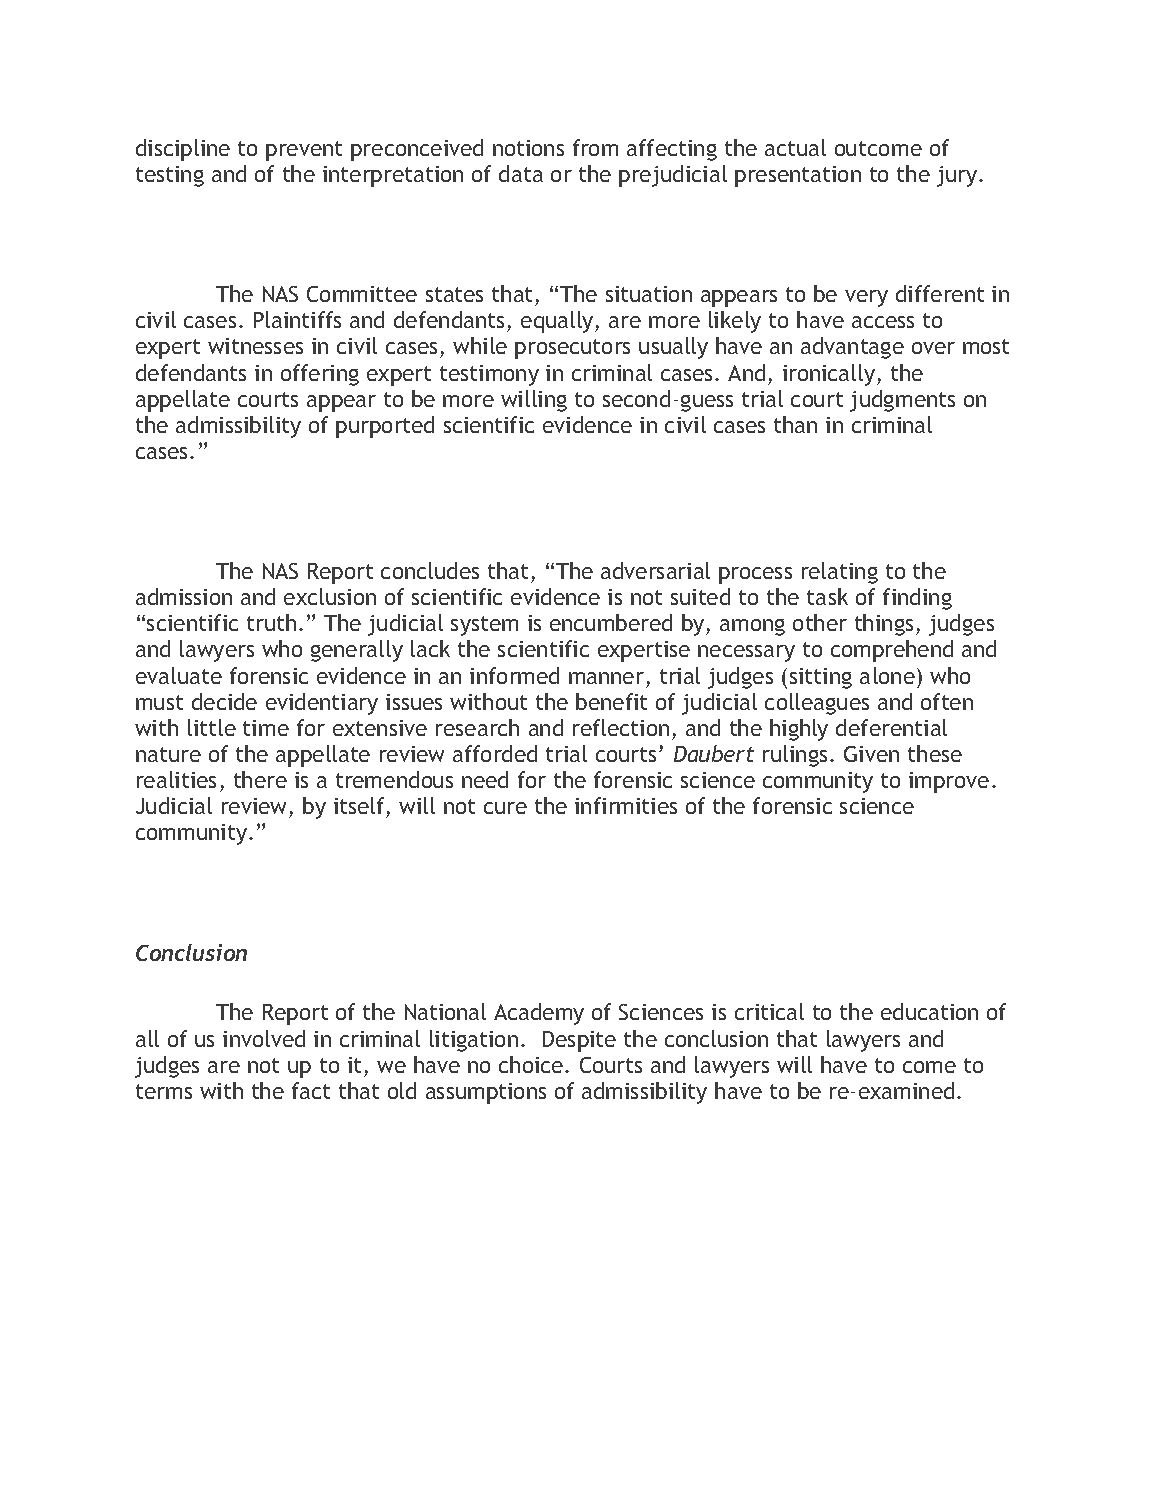 The width and height of the document is (1149, 1487). Describe the element at coordinates (271, 622) in the document. I see `truth` at that location.
